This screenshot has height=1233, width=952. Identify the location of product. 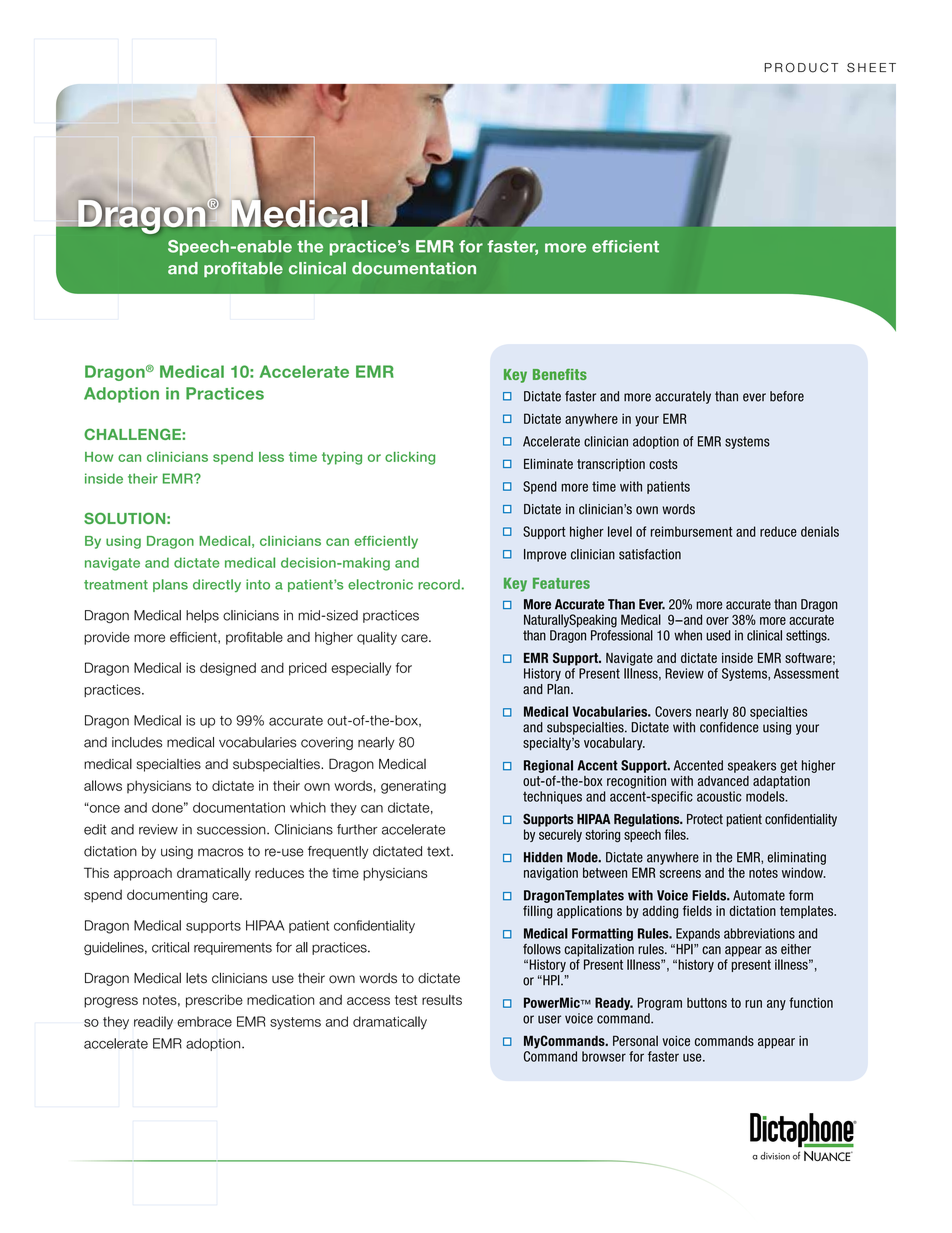
(801, 68).
